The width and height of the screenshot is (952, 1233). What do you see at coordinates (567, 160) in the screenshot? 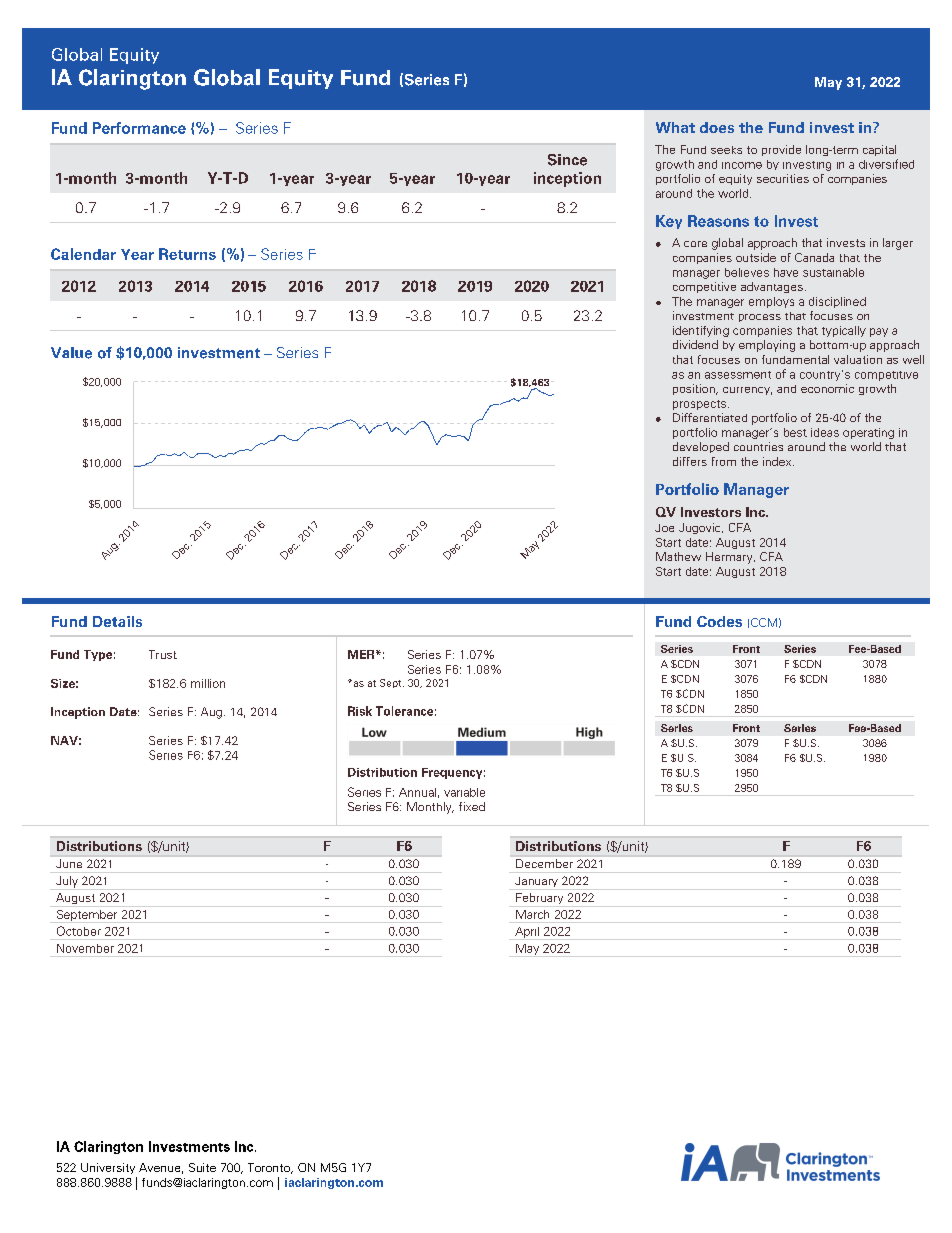
I see `Since` at bounding box center [567, 160].
